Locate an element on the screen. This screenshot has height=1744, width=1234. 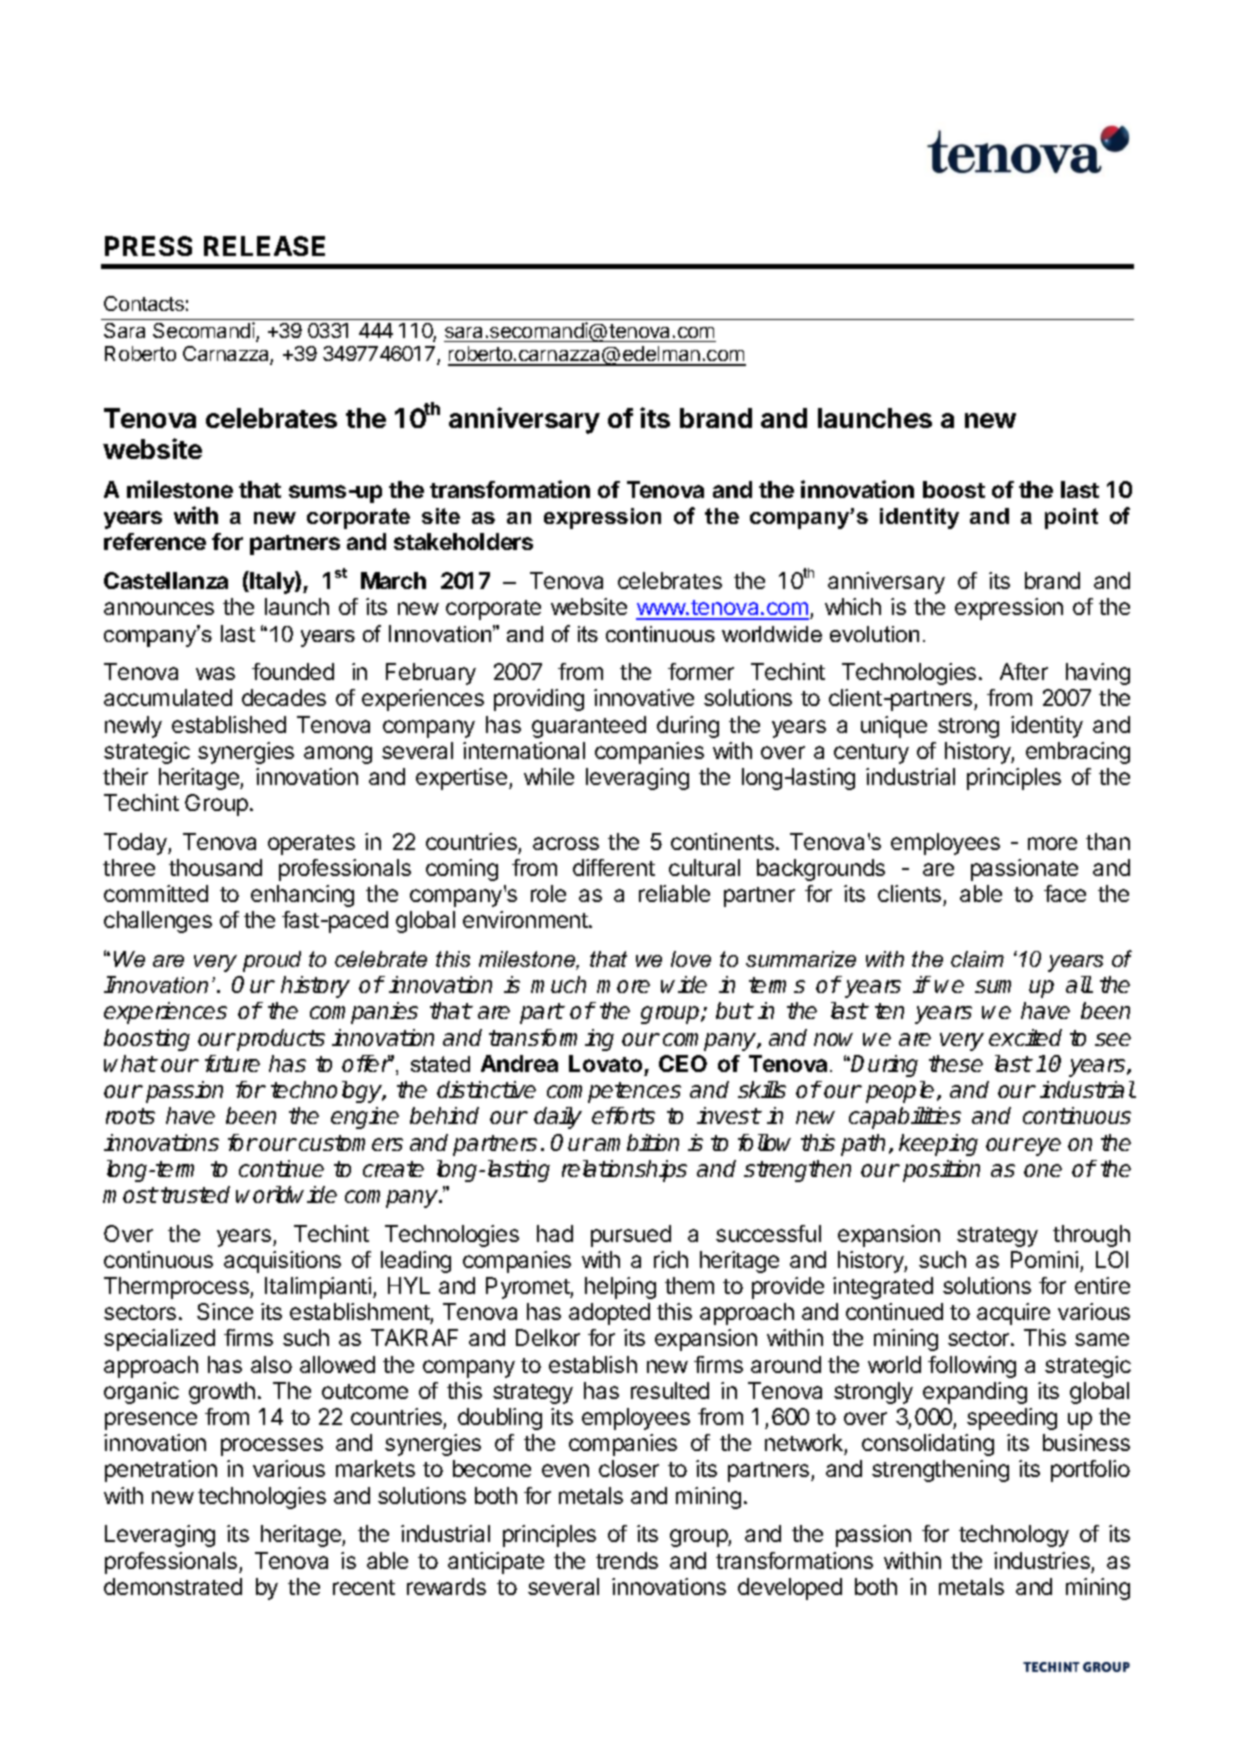
future is located at coordinates (232, 1063).
